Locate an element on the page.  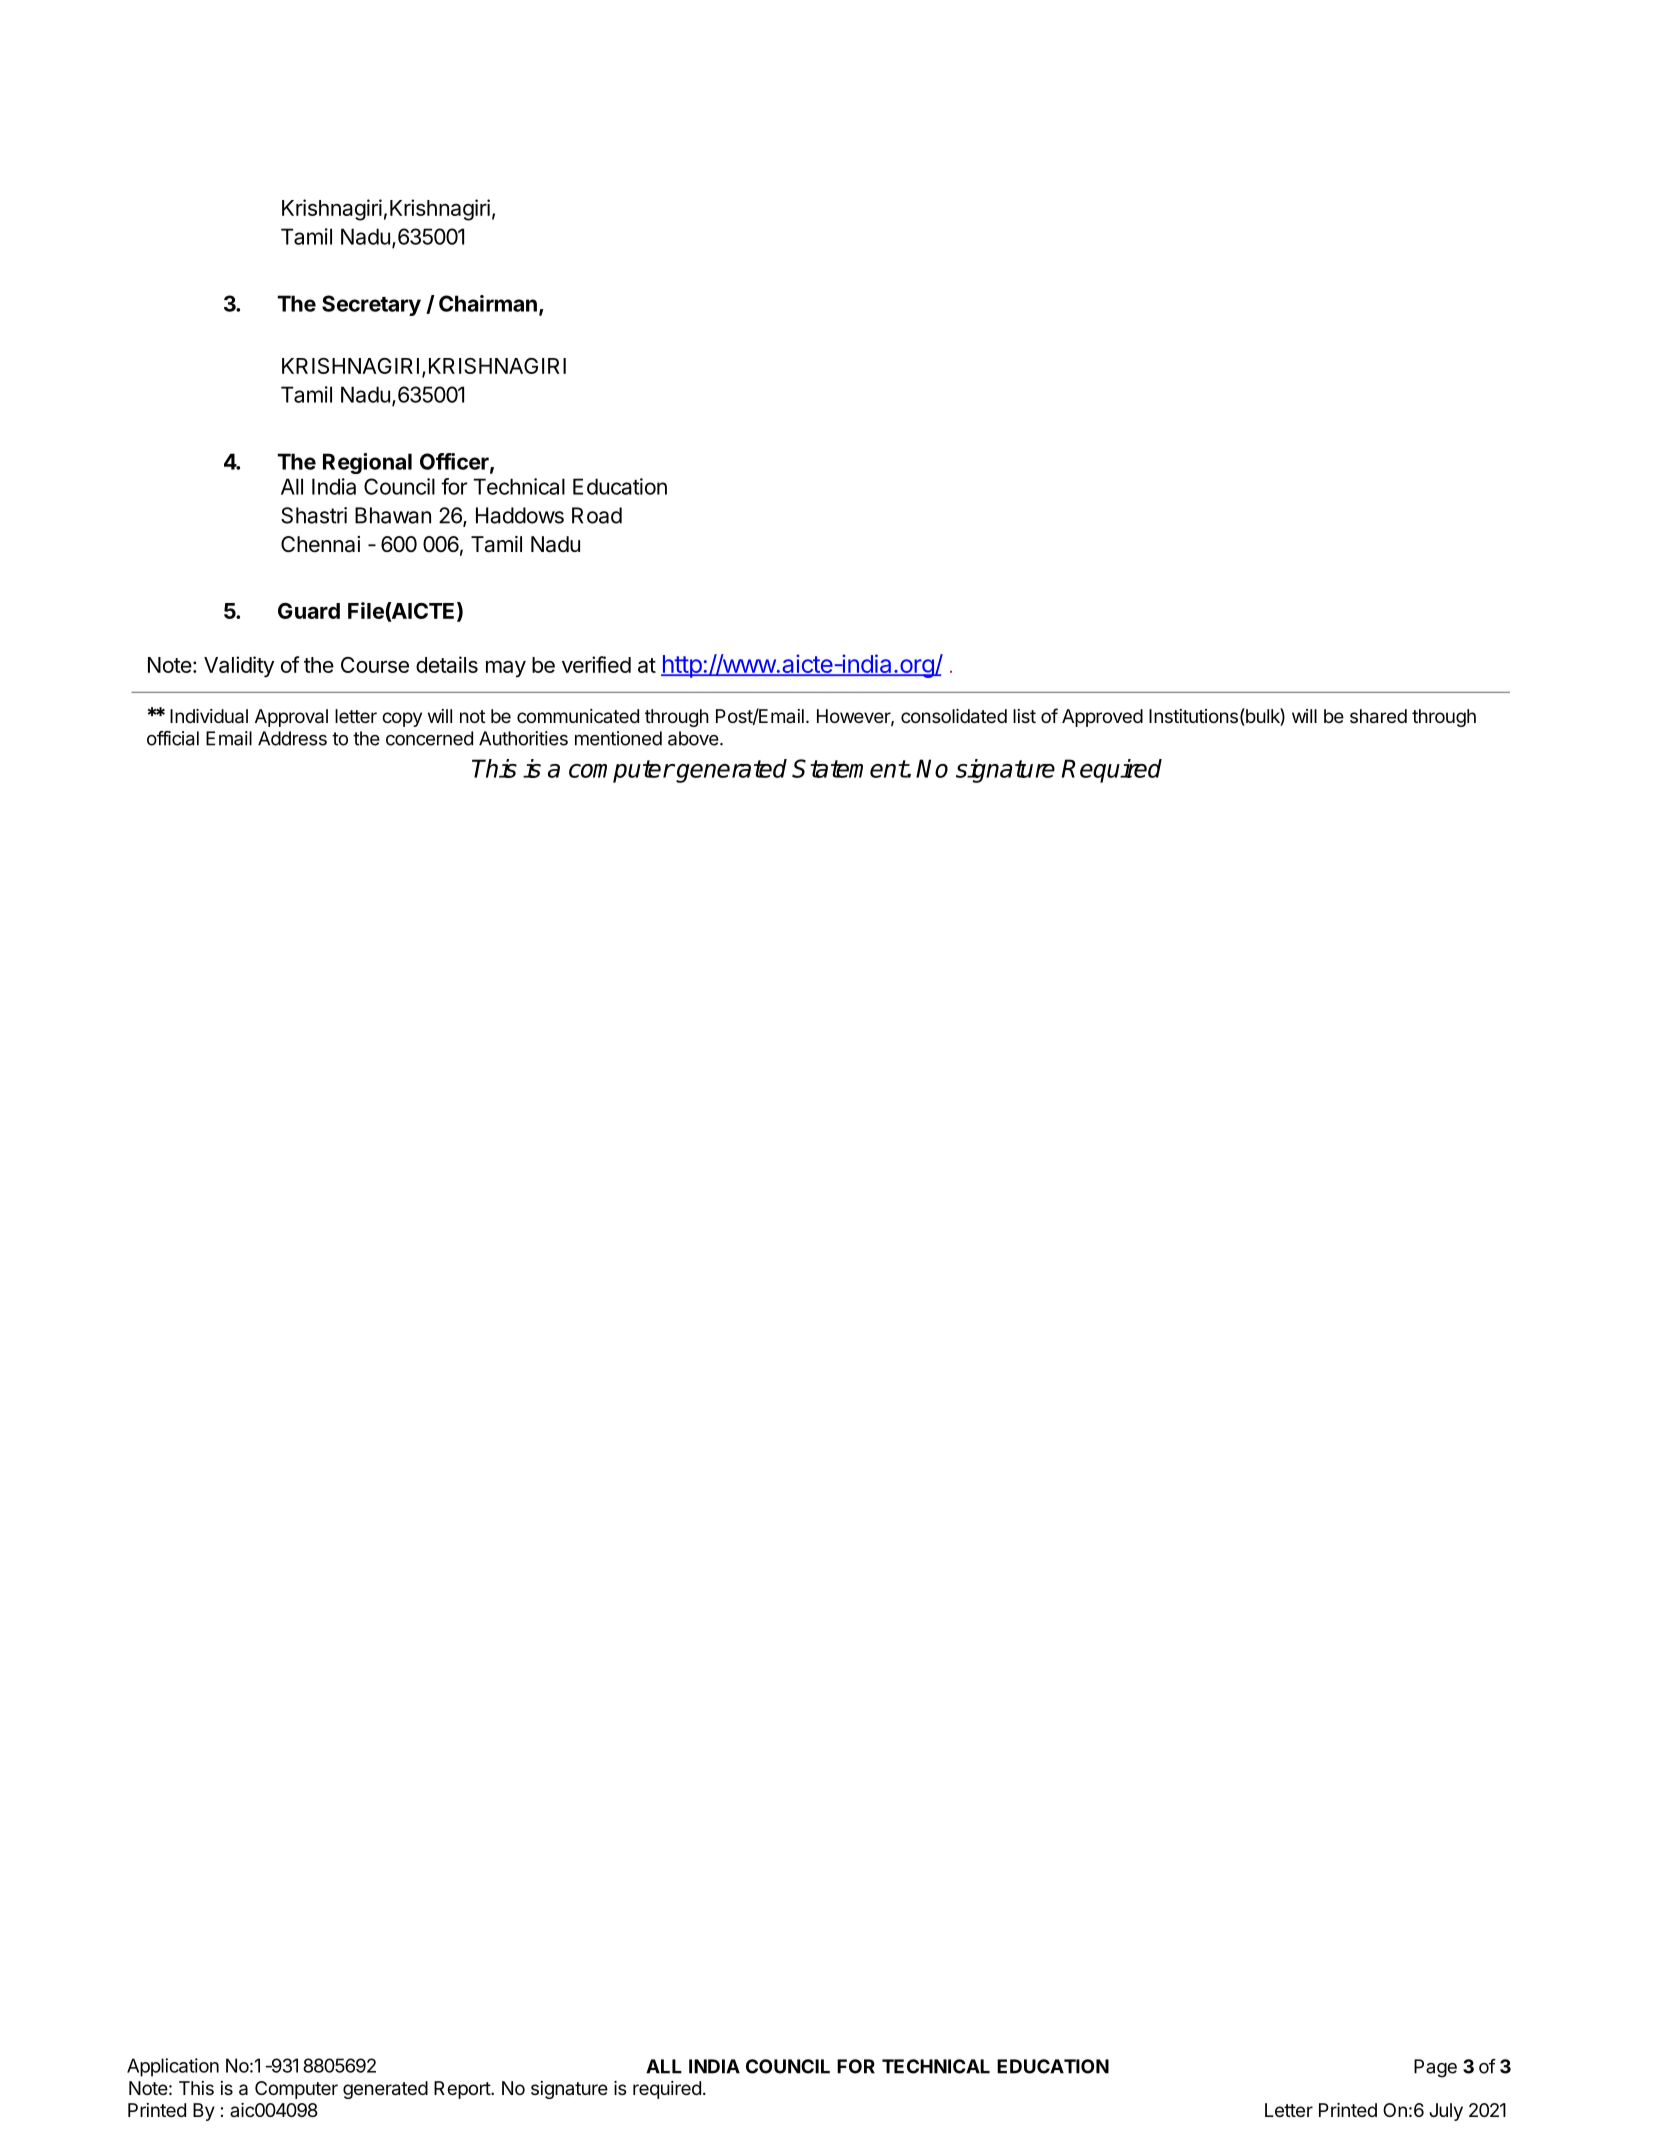
Address is located at coordinates (292, 738).
